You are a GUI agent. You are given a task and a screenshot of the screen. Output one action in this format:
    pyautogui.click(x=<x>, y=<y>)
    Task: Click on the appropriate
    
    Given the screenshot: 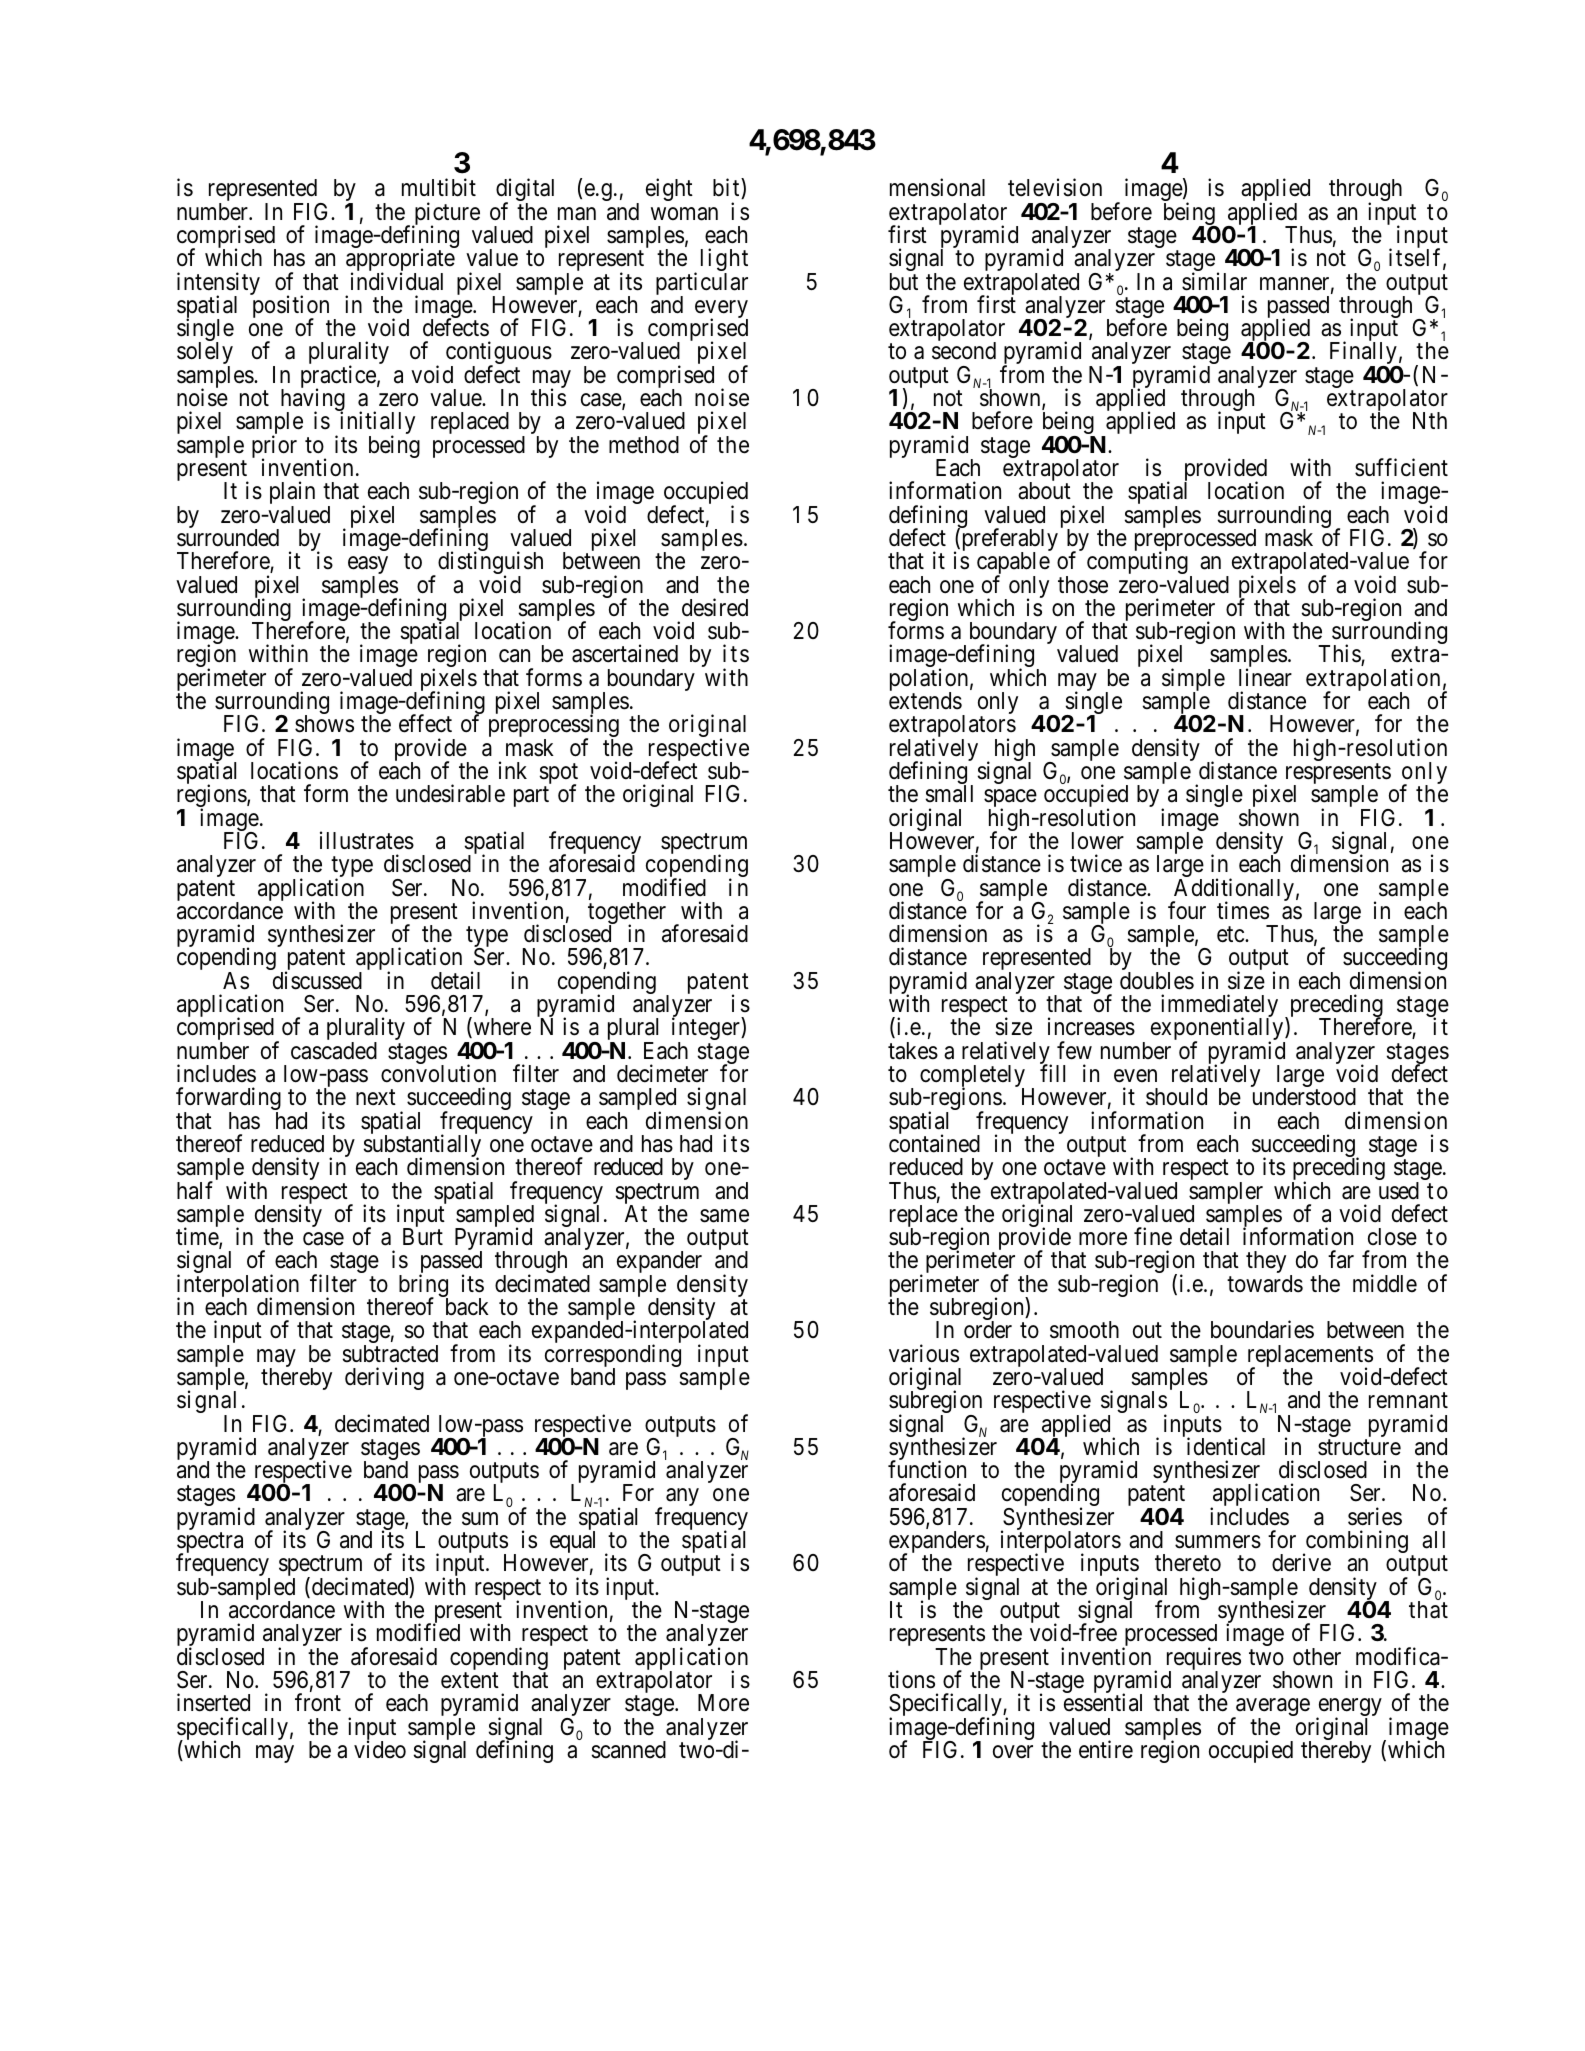 What is the action you would take?
    pyautogui.click(x=400, y=261)
